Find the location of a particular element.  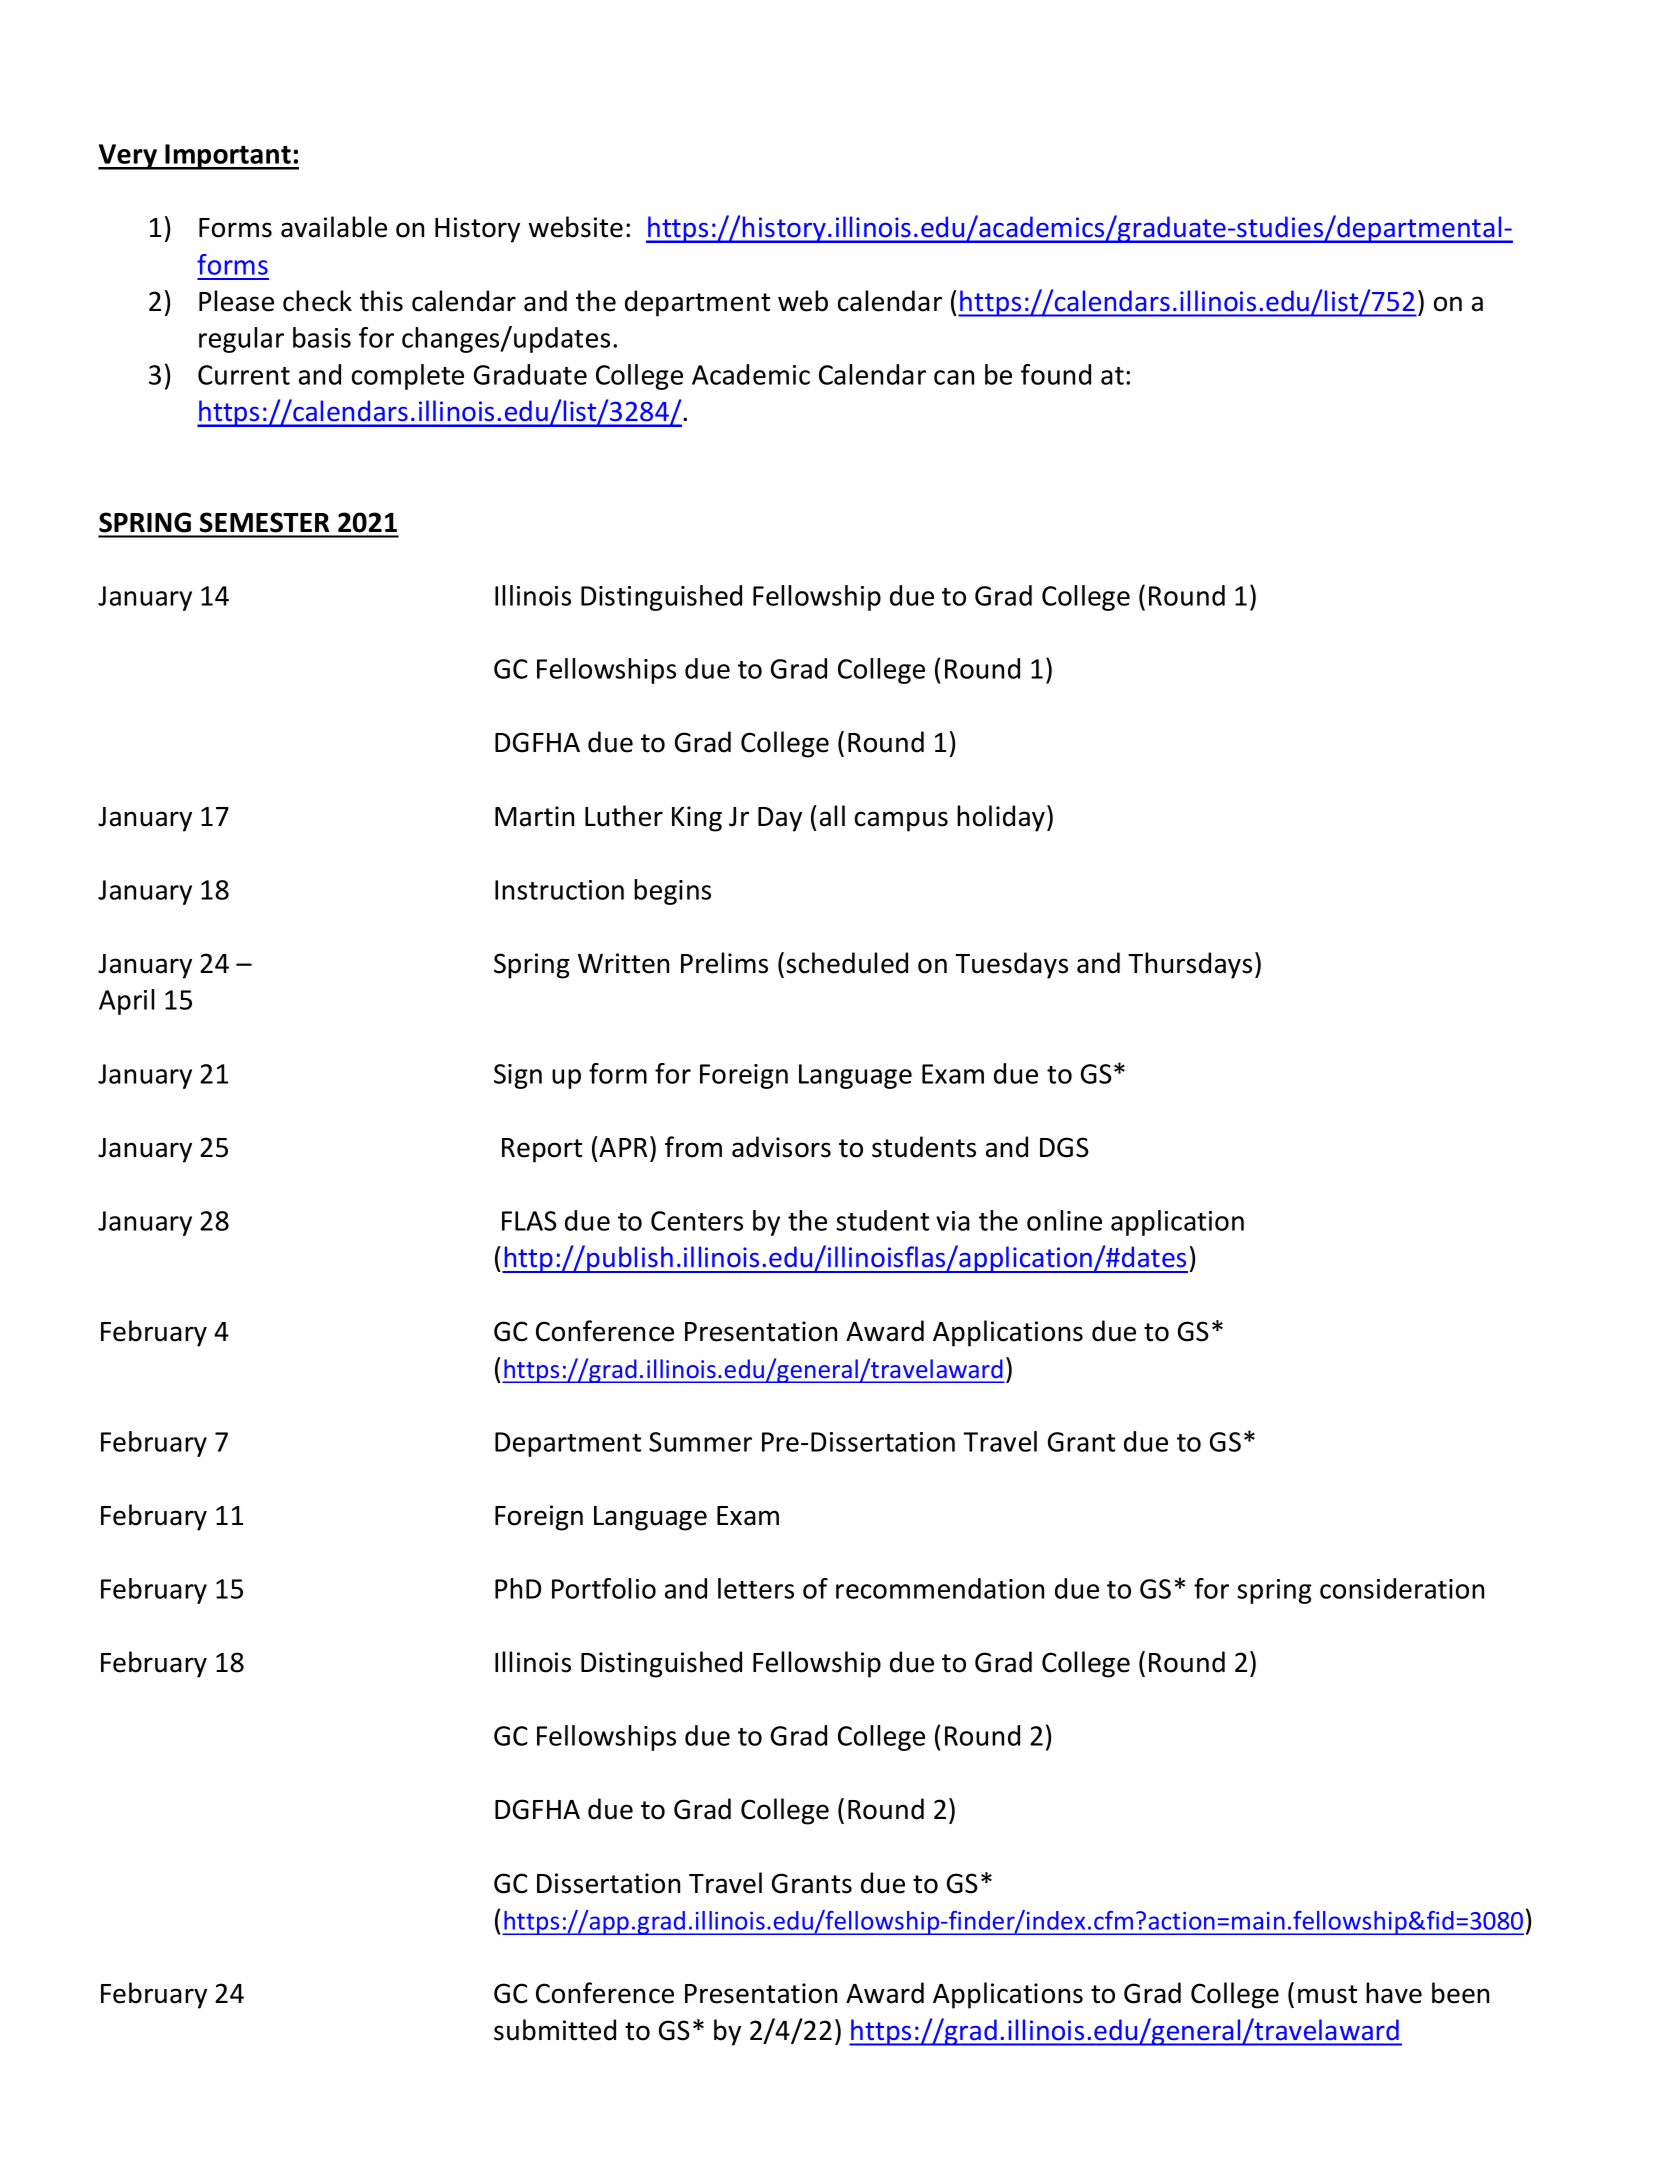

consideration is located at coordinates (1402, 1588).
